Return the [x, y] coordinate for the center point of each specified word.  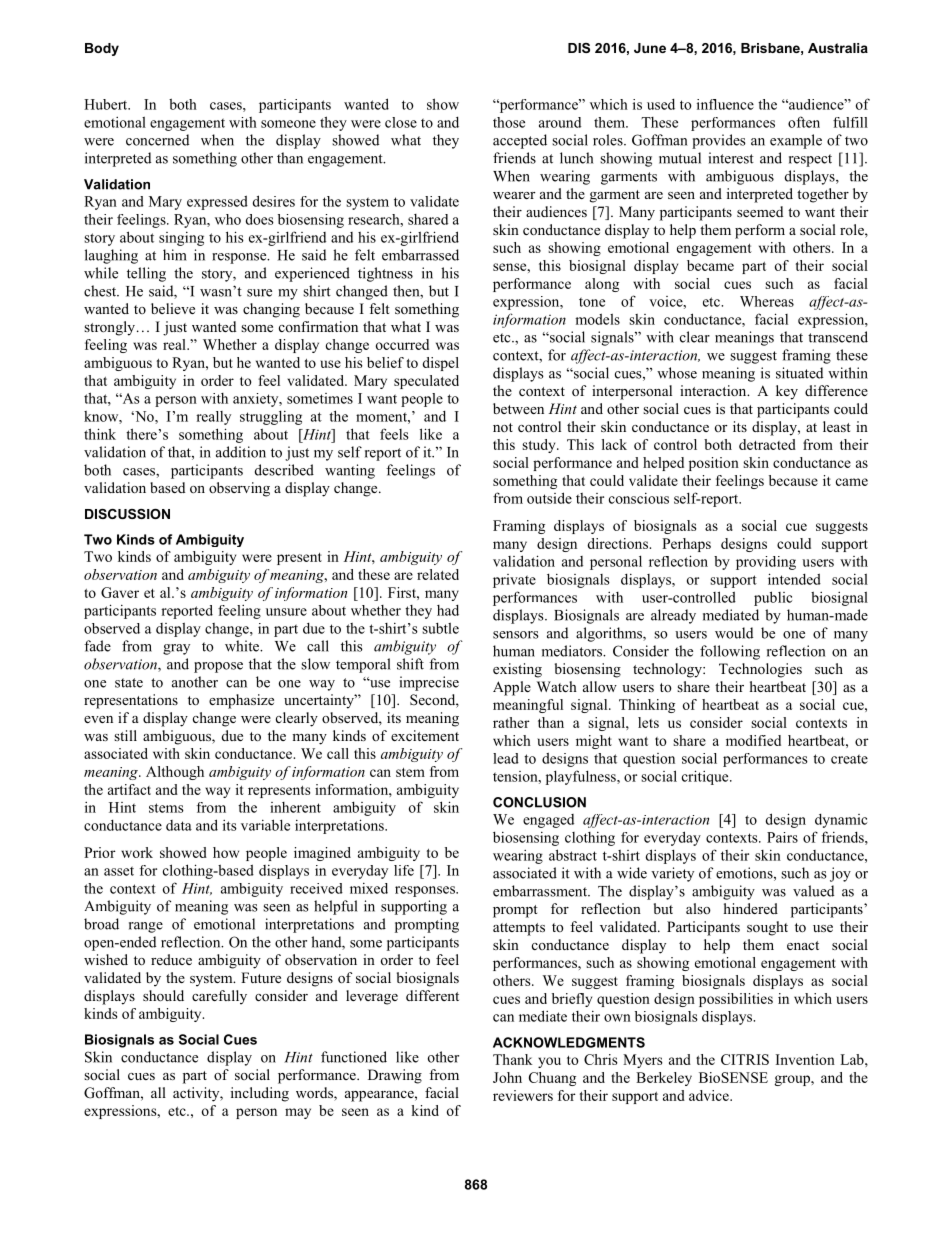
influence [725, 104]
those [509, 122]
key [787, 392]
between [518, 408]
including [260, 1094]
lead [506, 758]
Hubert [107, 104]
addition [241, 452]
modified [753, 740]
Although [175, 773]
